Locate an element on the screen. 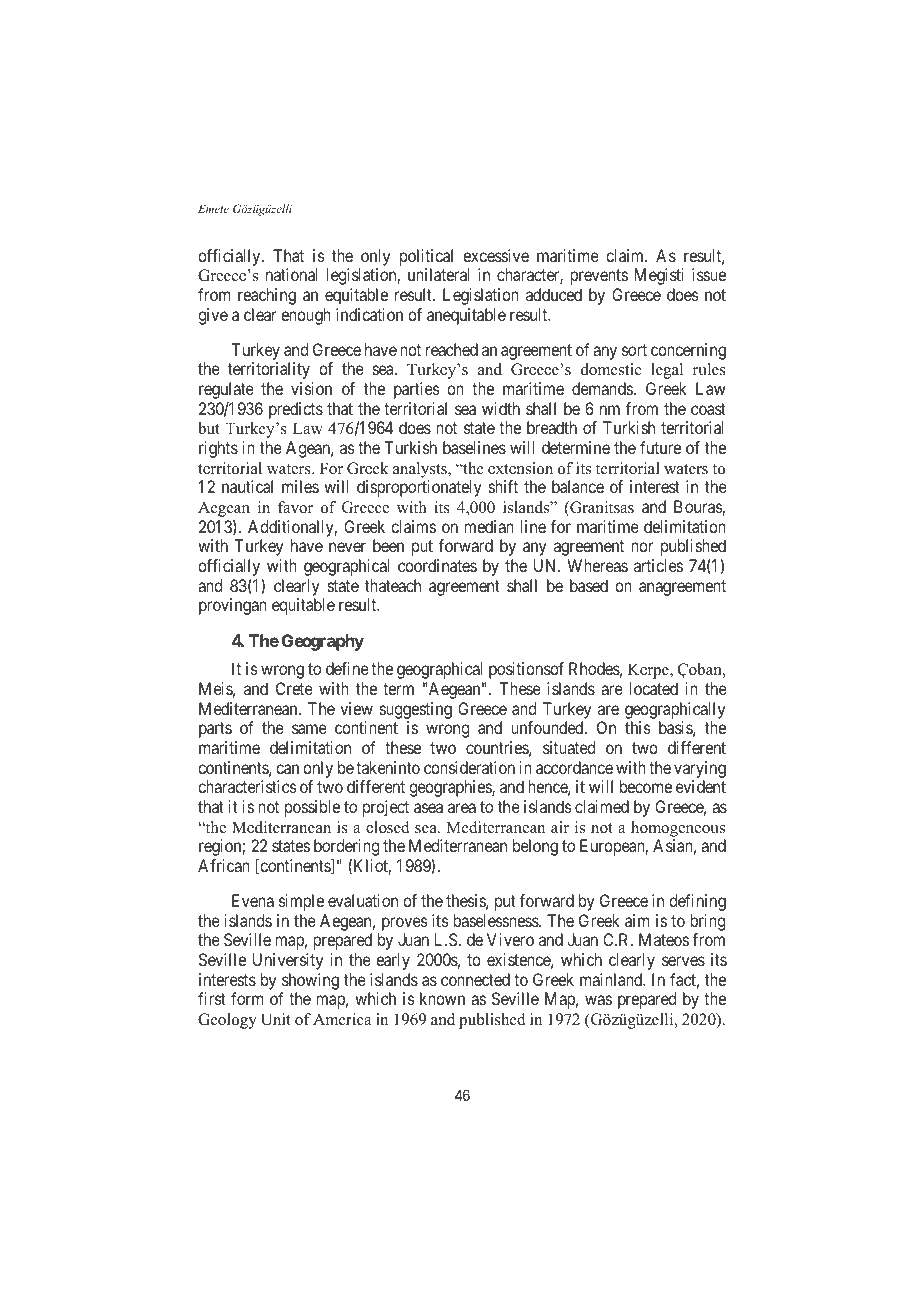 Image resolution: width=924 pixels, height=1308 pixels. national is located at coordinates (292, 274).
